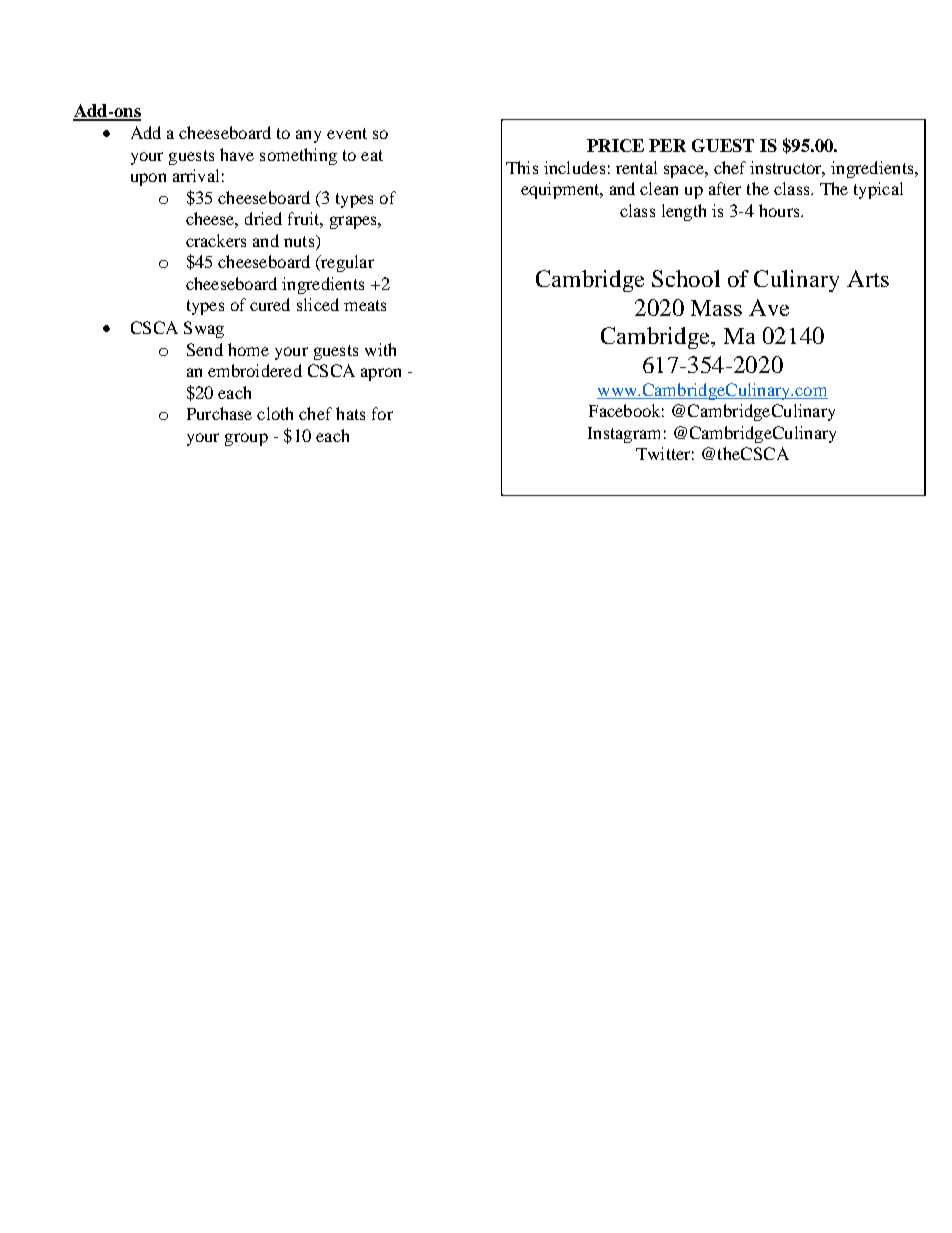 The height and width of the document is (1233, 952). What do you see at coordinates (237, 154) in the document?
I see `have` at bounding box center [237, 154].
